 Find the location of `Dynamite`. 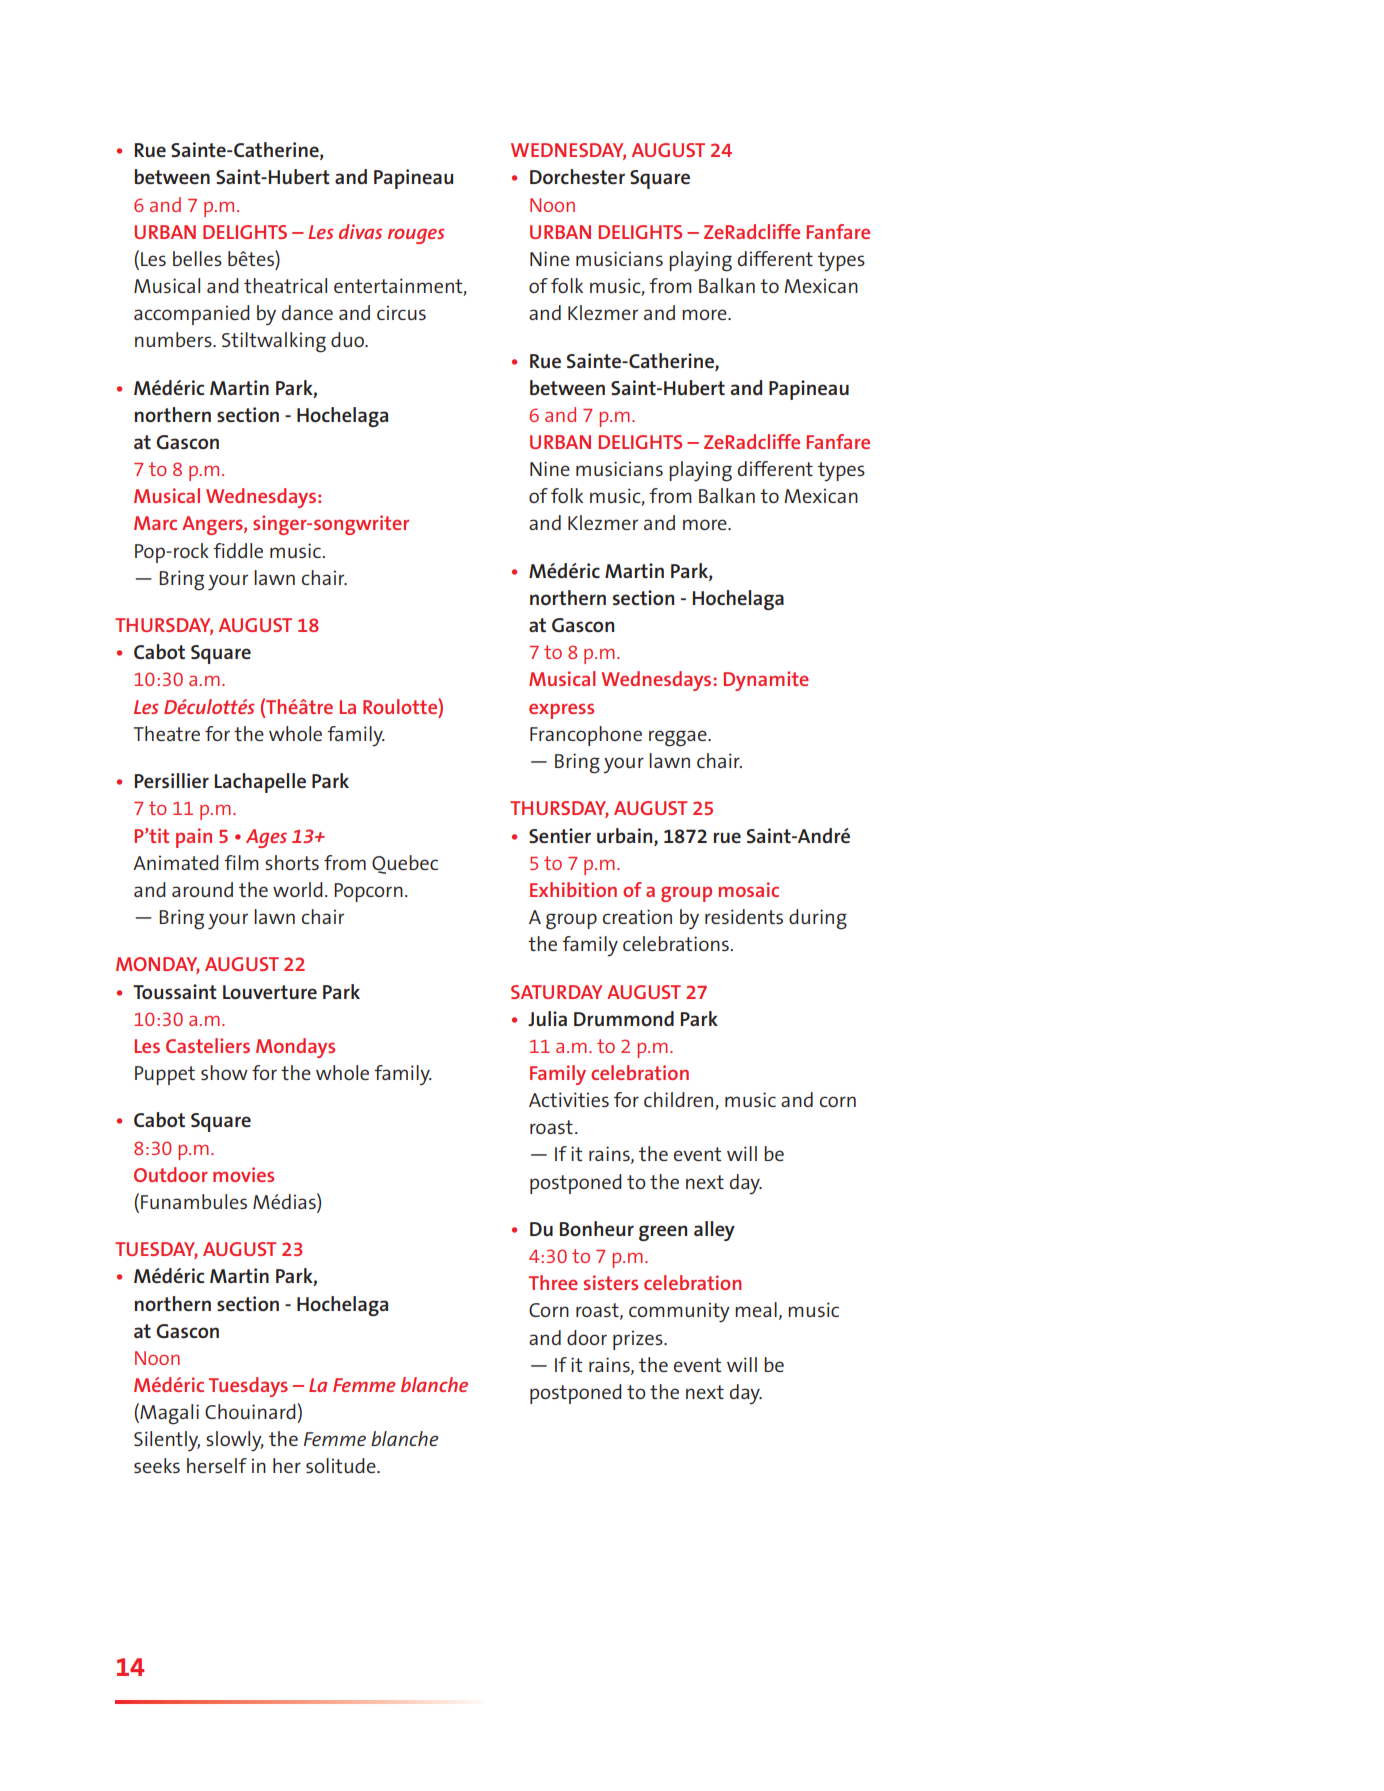

Dynamite is located at coordinates (766, 681).
